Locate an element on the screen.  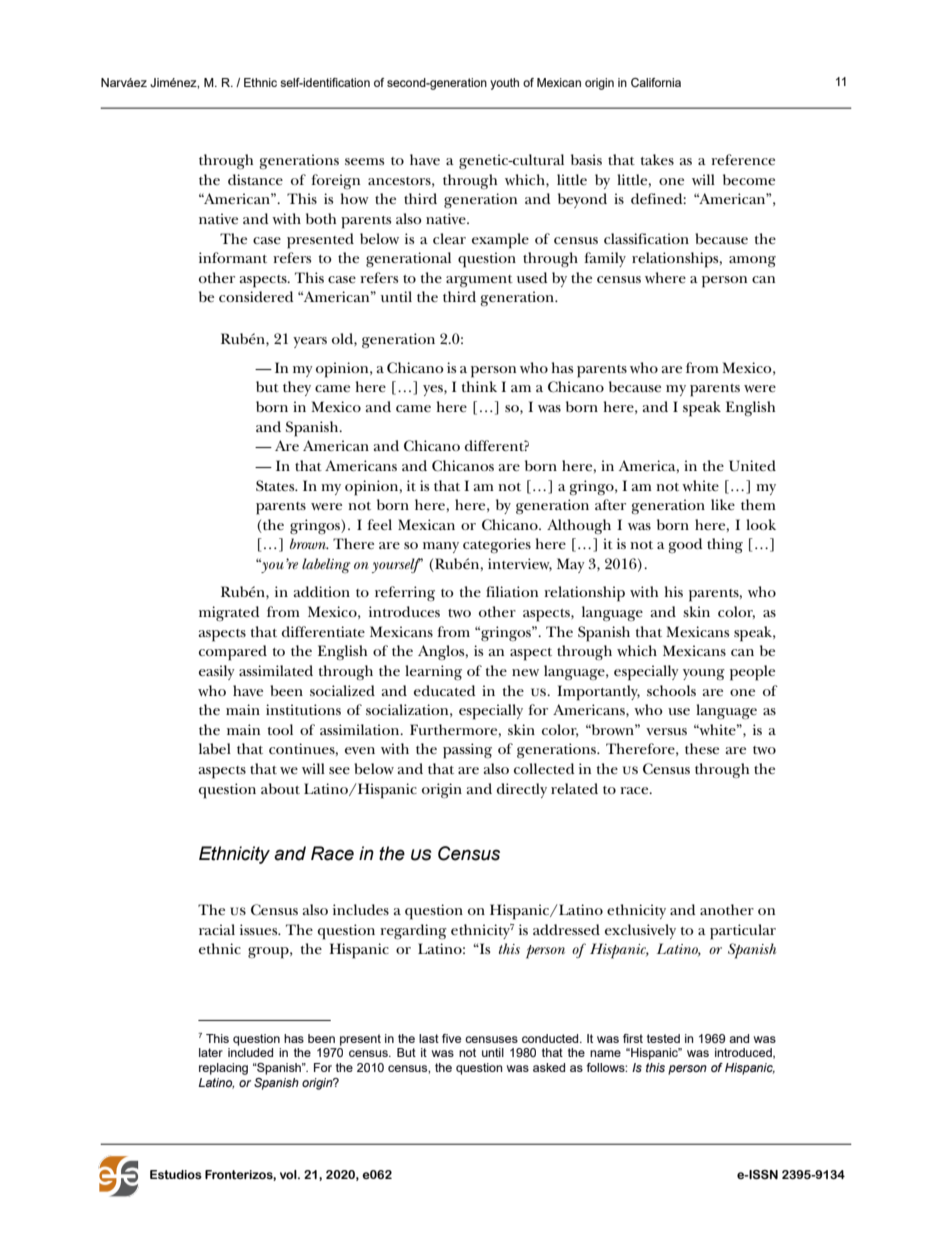
vol is located at coordinates (289, 1174).
